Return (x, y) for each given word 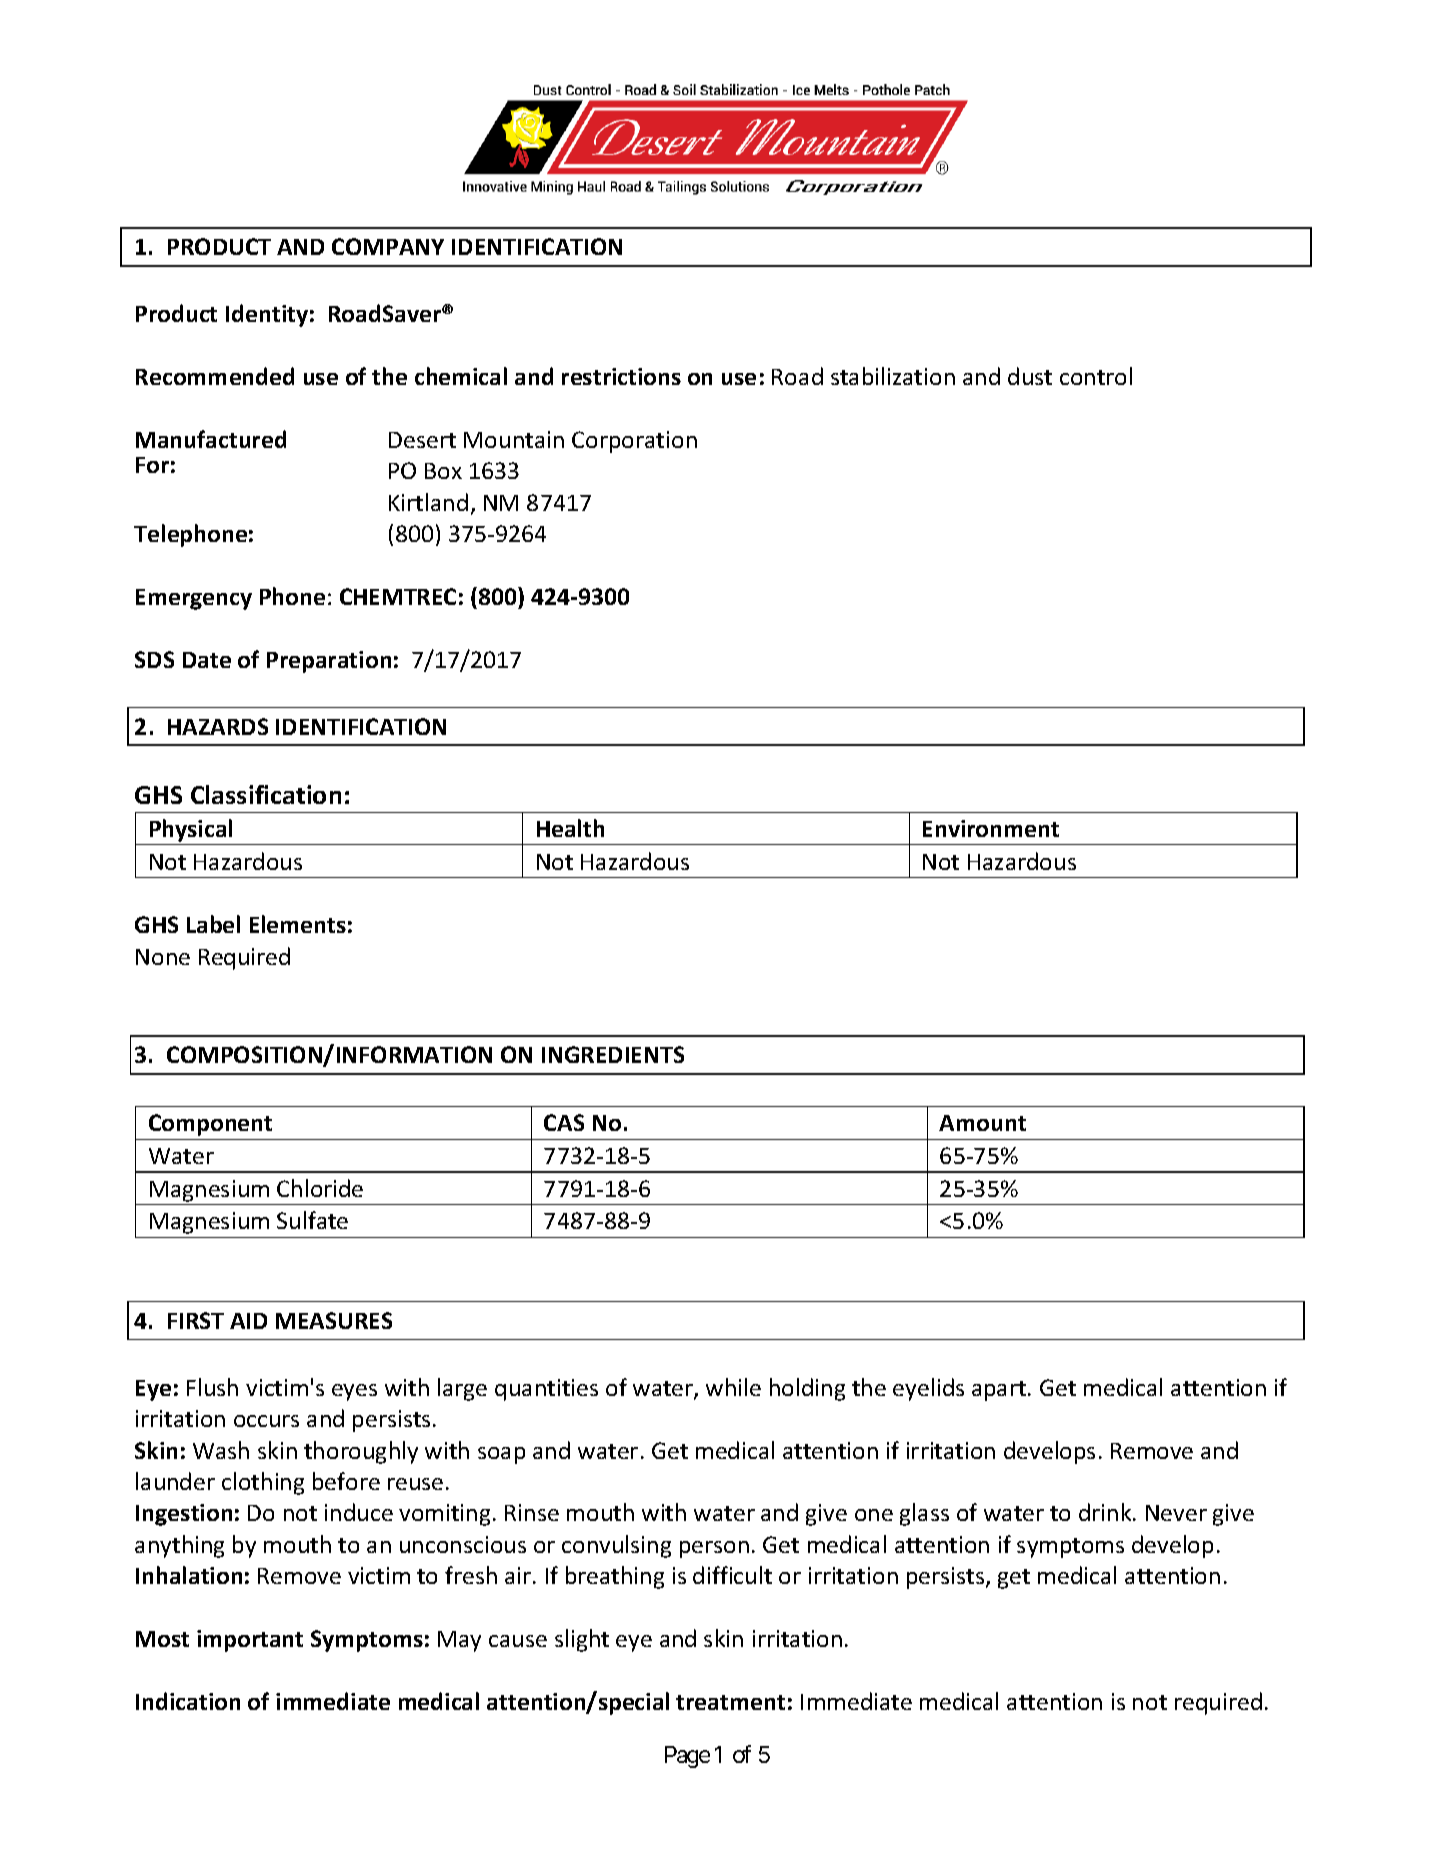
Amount (982, 1123)
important (250, 1641)
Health (570, 828)
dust (1030, 376)
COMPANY (388, 246)
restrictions (621, 376)
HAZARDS (218, 726)
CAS (564, 1122)
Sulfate (312, 1220)
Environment (991, 828)
